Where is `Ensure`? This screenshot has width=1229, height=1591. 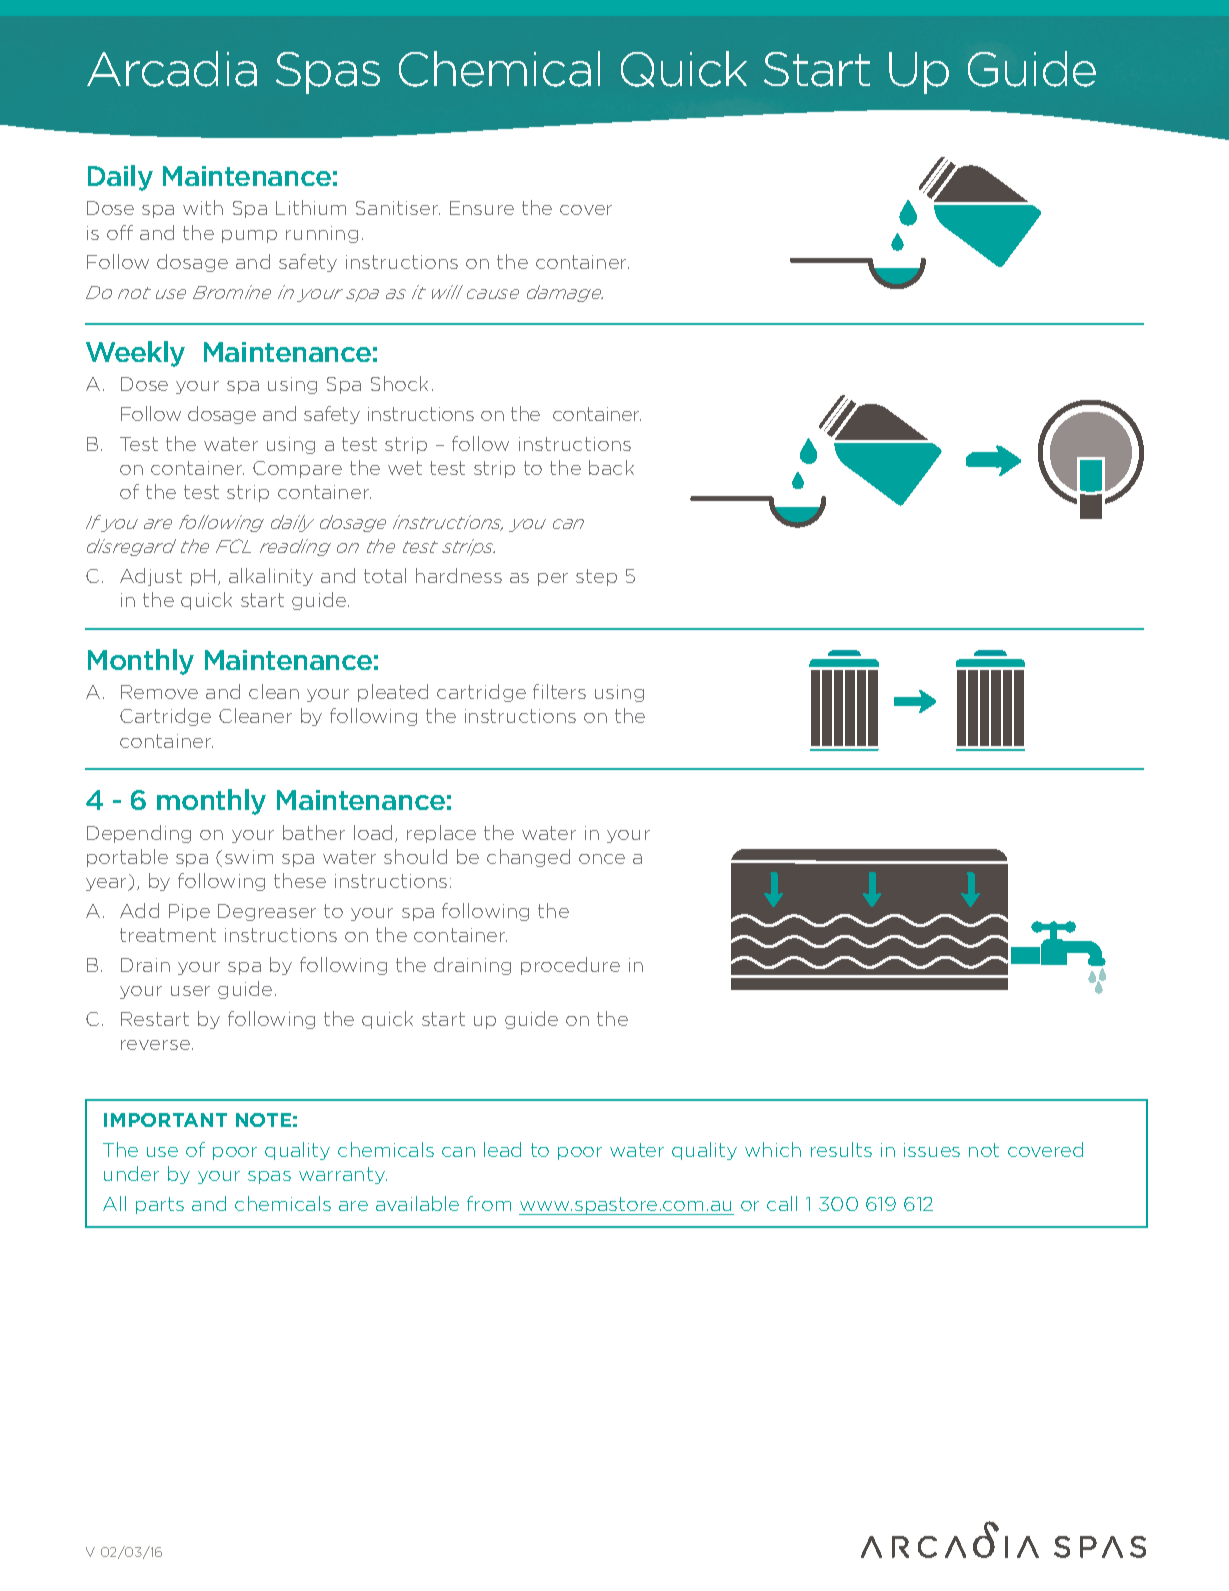 Ensure is located at coordinates (482, 208).
